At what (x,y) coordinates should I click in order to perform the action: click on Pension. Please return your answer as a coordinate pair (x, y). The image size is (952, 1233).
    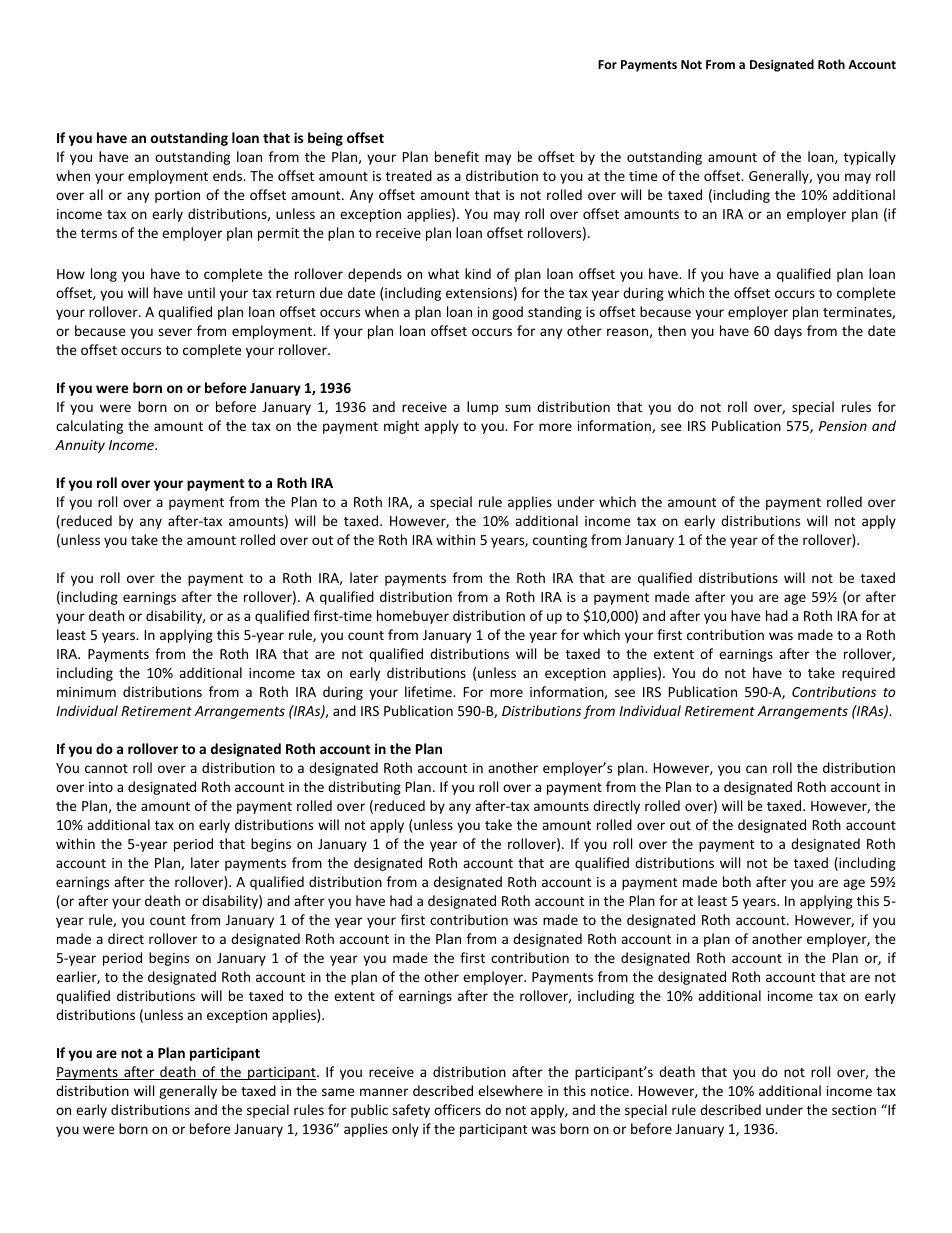
    Looking at the image, I should click on (843, 426).
